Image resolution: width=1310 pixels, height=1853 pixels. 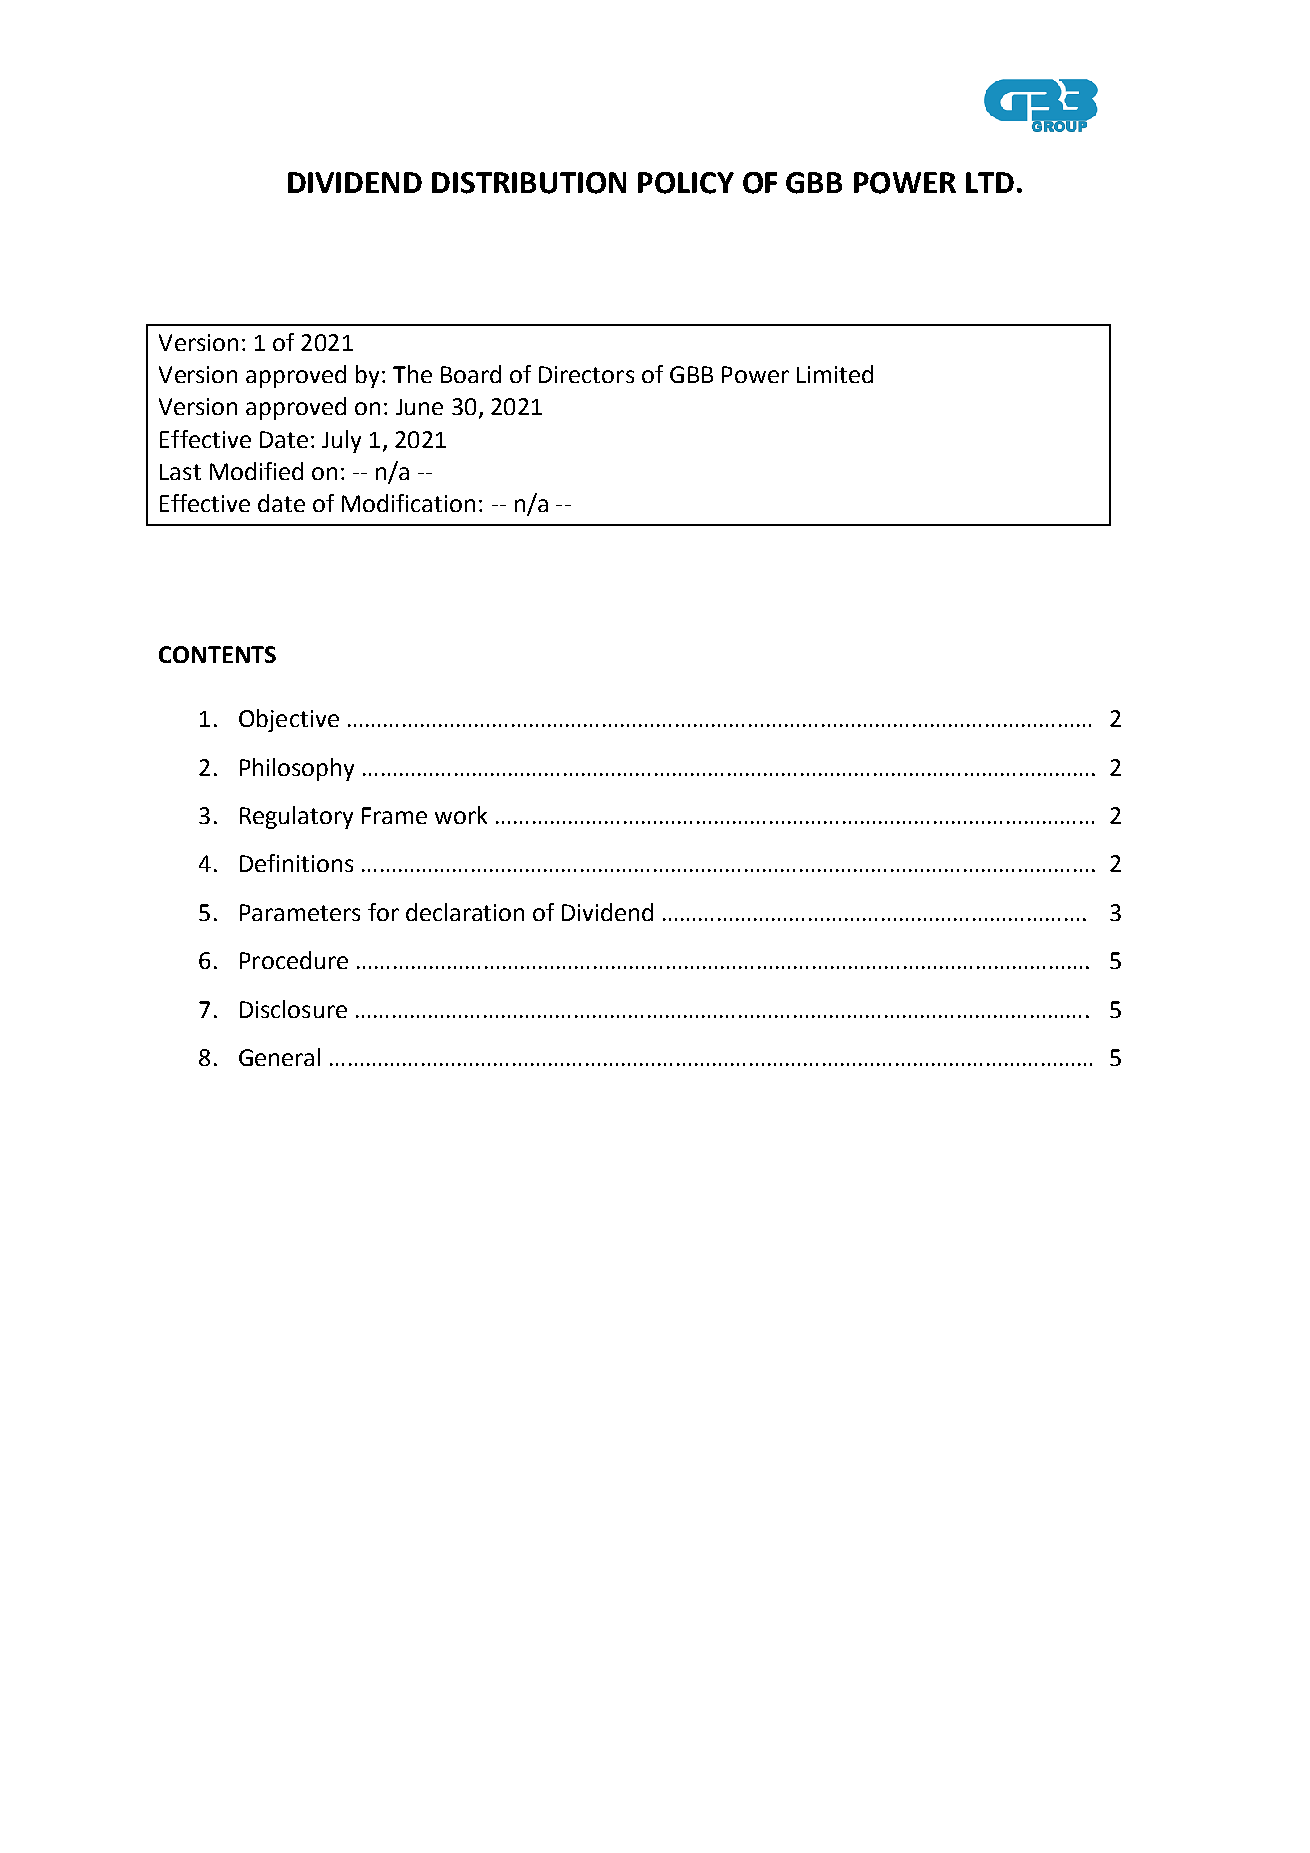 I want to click on CONTENTS, so click(x=217, y=654).
